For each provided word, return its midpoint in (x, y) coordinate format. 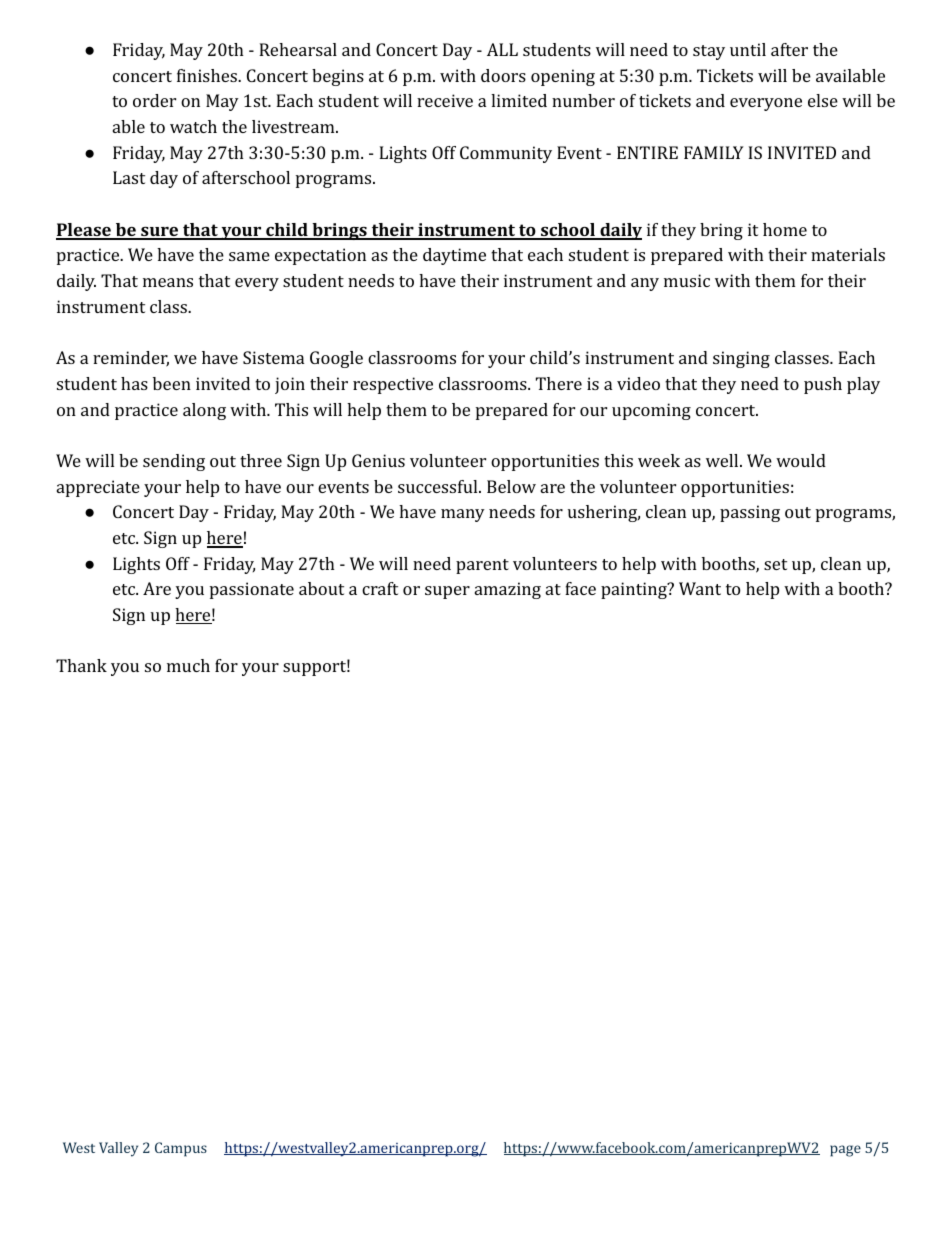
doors (503, 75)
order (154, 100)
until (748, 49)
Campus (181, 1149)
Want (700, 588)
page (845, 1151)
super (447, 592)
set (775, 564)
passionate (252, 590)
